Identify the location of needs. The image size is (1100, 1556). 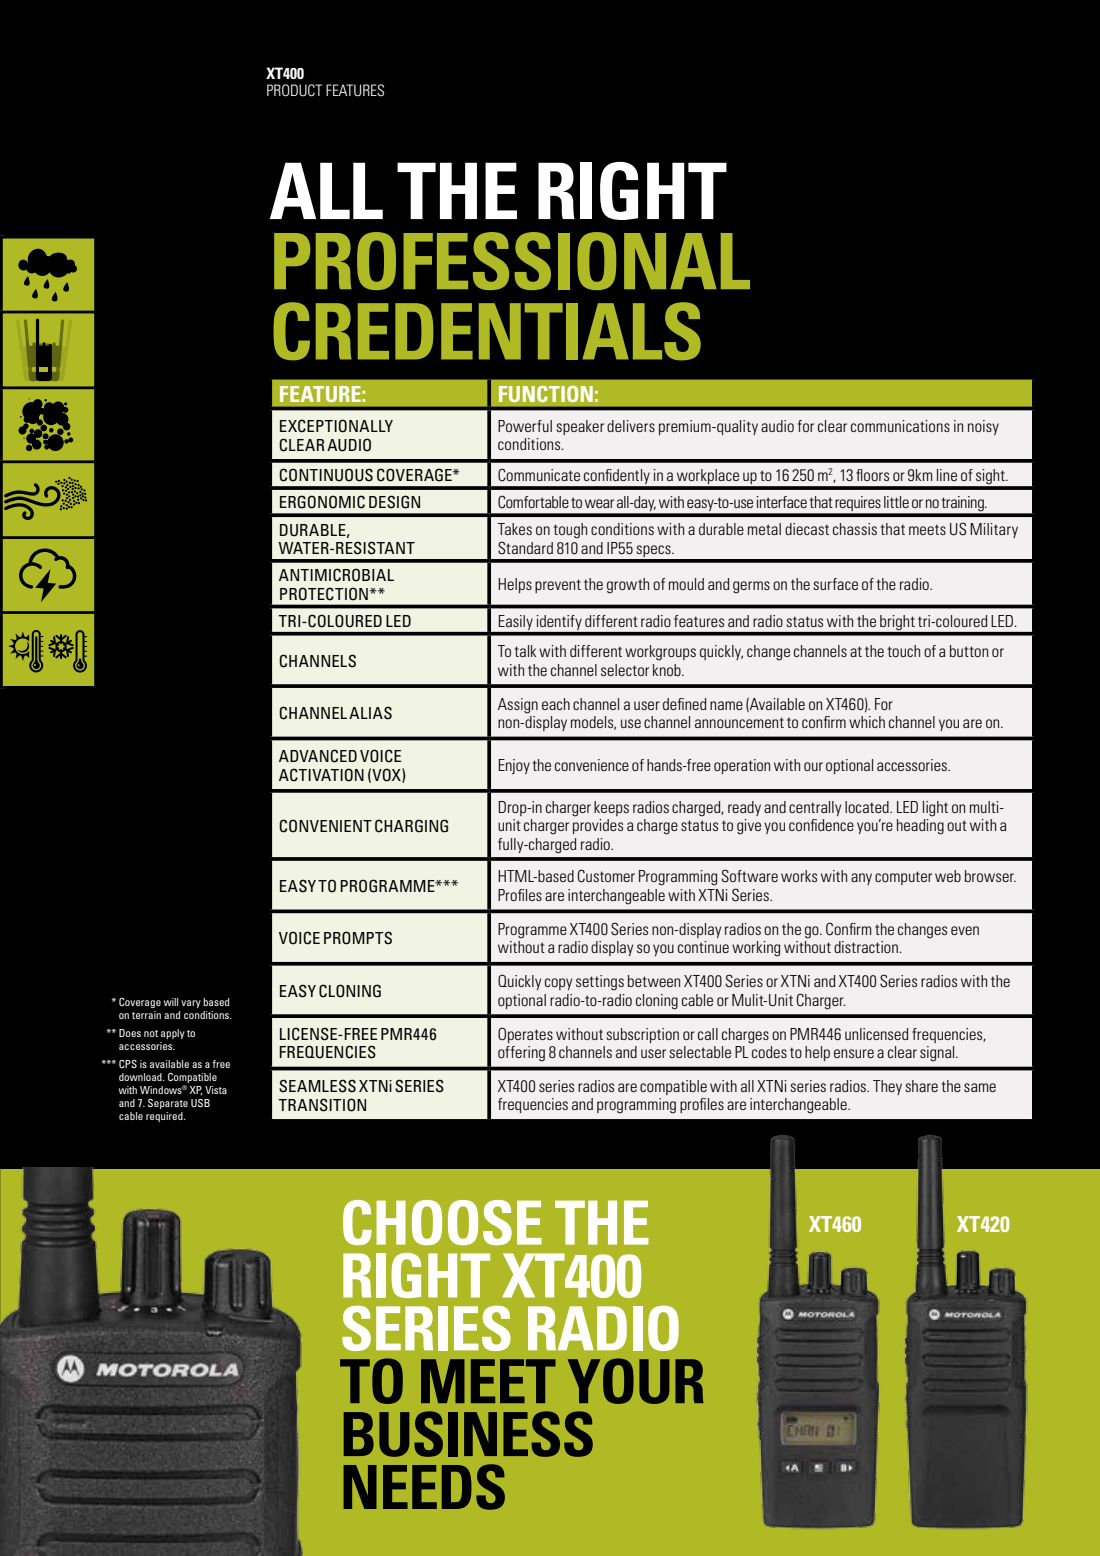
(424, 1487).
